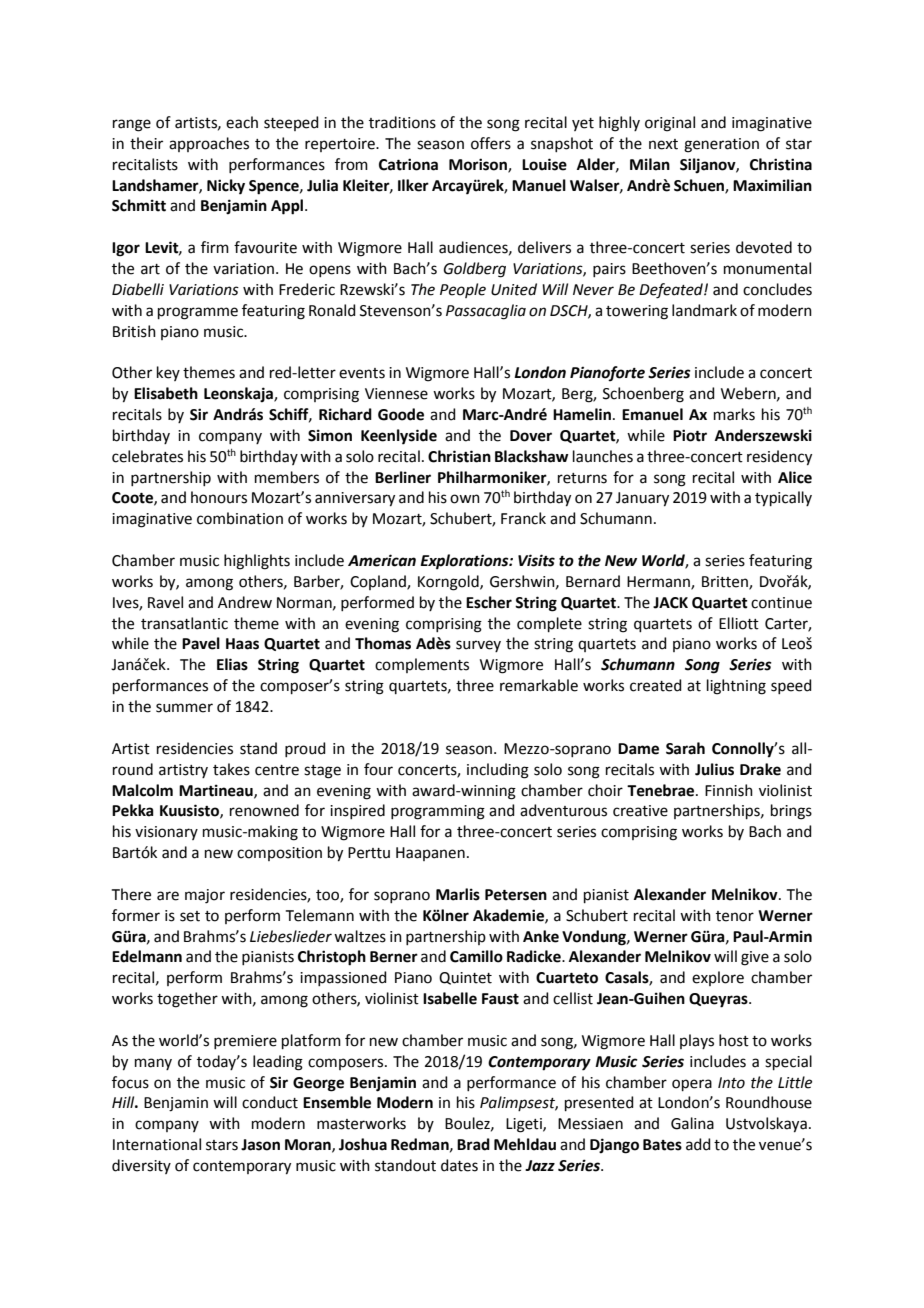 Image resolution: width=924 pixels, height=1308 pixels. What do you see at coordinates (157, 1144) in the document?
I see `International` at bounding box center [157, 1144].
